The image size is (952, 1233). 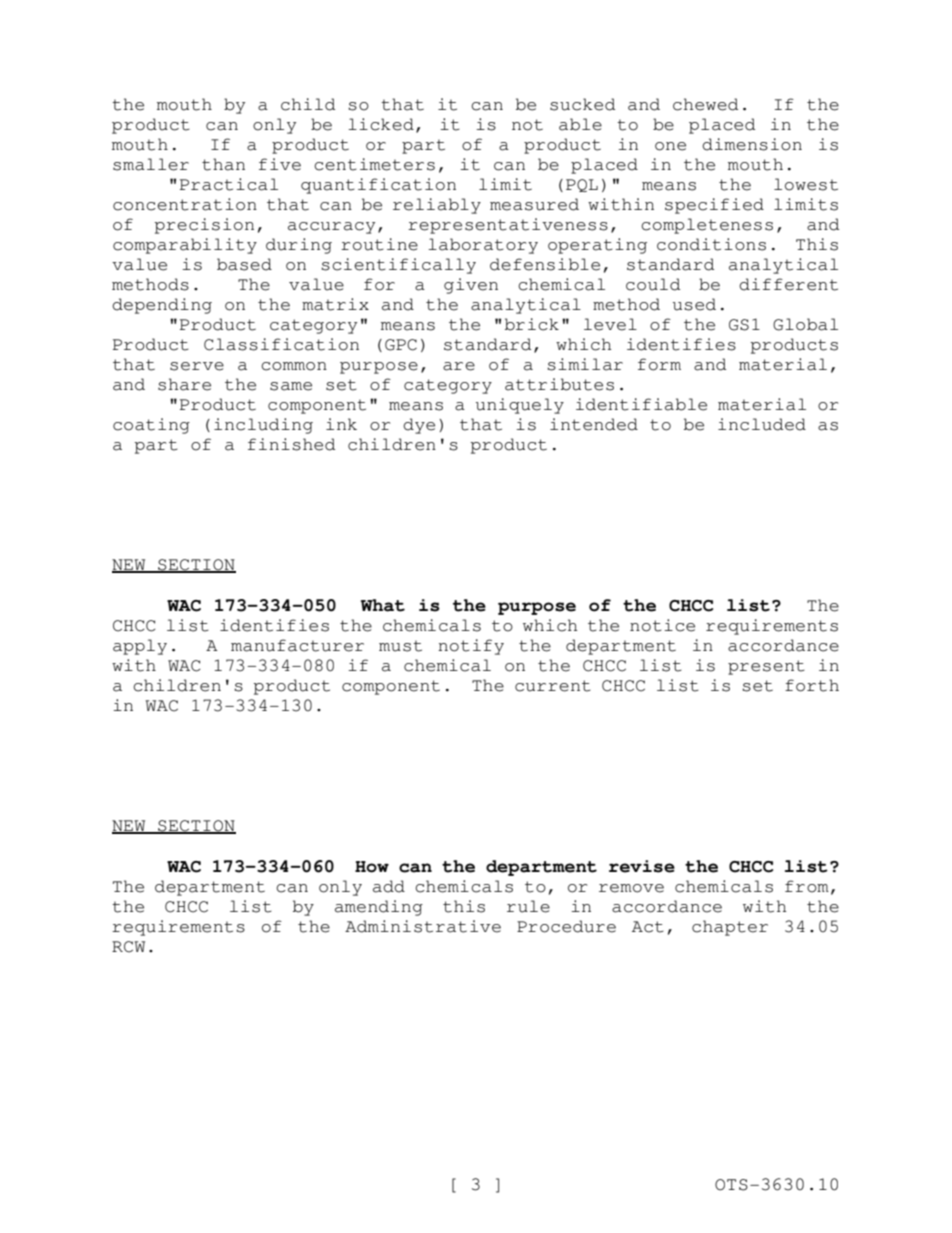 I want to click on dimension, so click(x=752, y=144).
